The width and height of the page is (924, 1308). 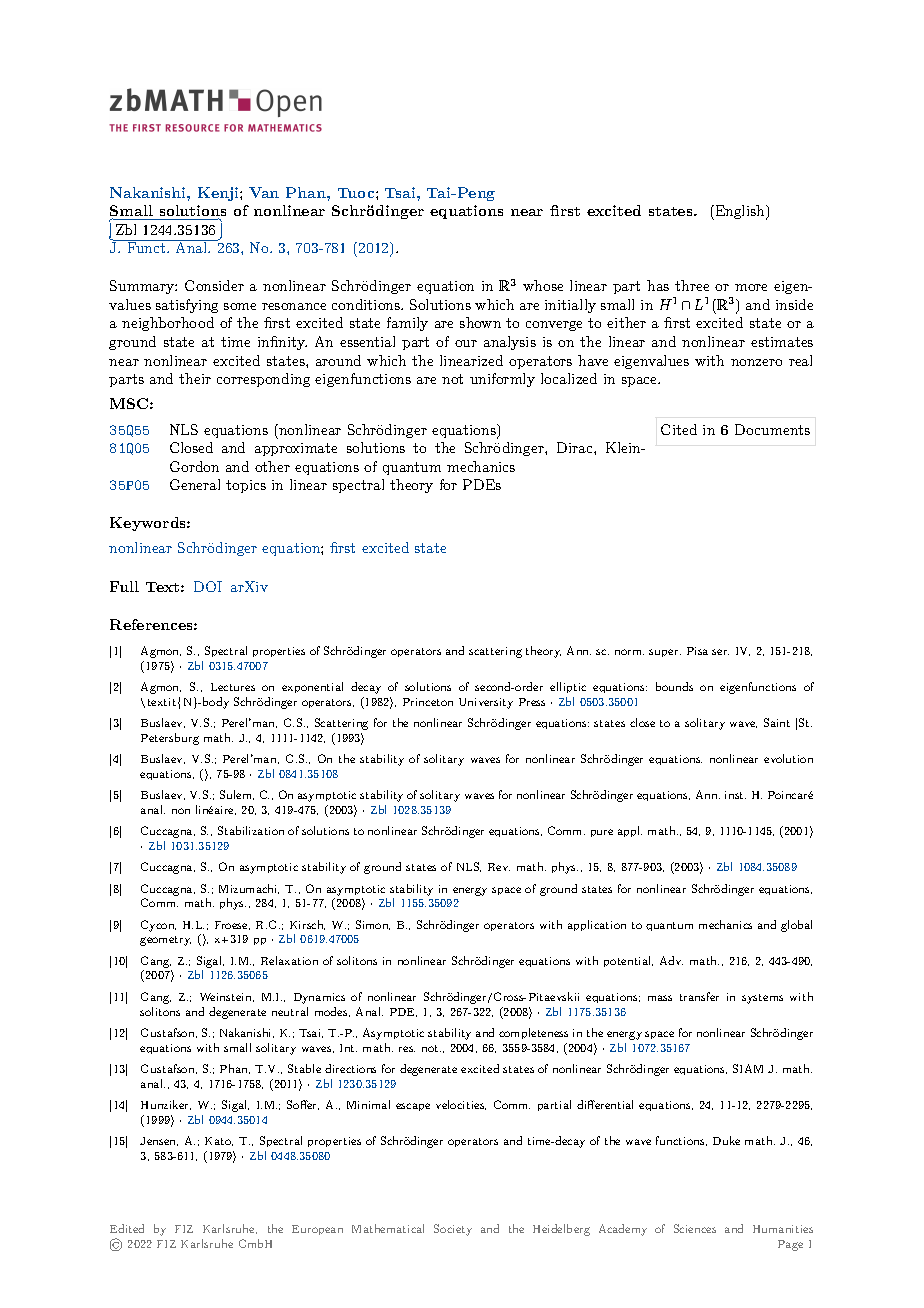 What do you see at coordinates (264, 192) in the page?
I see `Van` at bounding box center [264, 192].
